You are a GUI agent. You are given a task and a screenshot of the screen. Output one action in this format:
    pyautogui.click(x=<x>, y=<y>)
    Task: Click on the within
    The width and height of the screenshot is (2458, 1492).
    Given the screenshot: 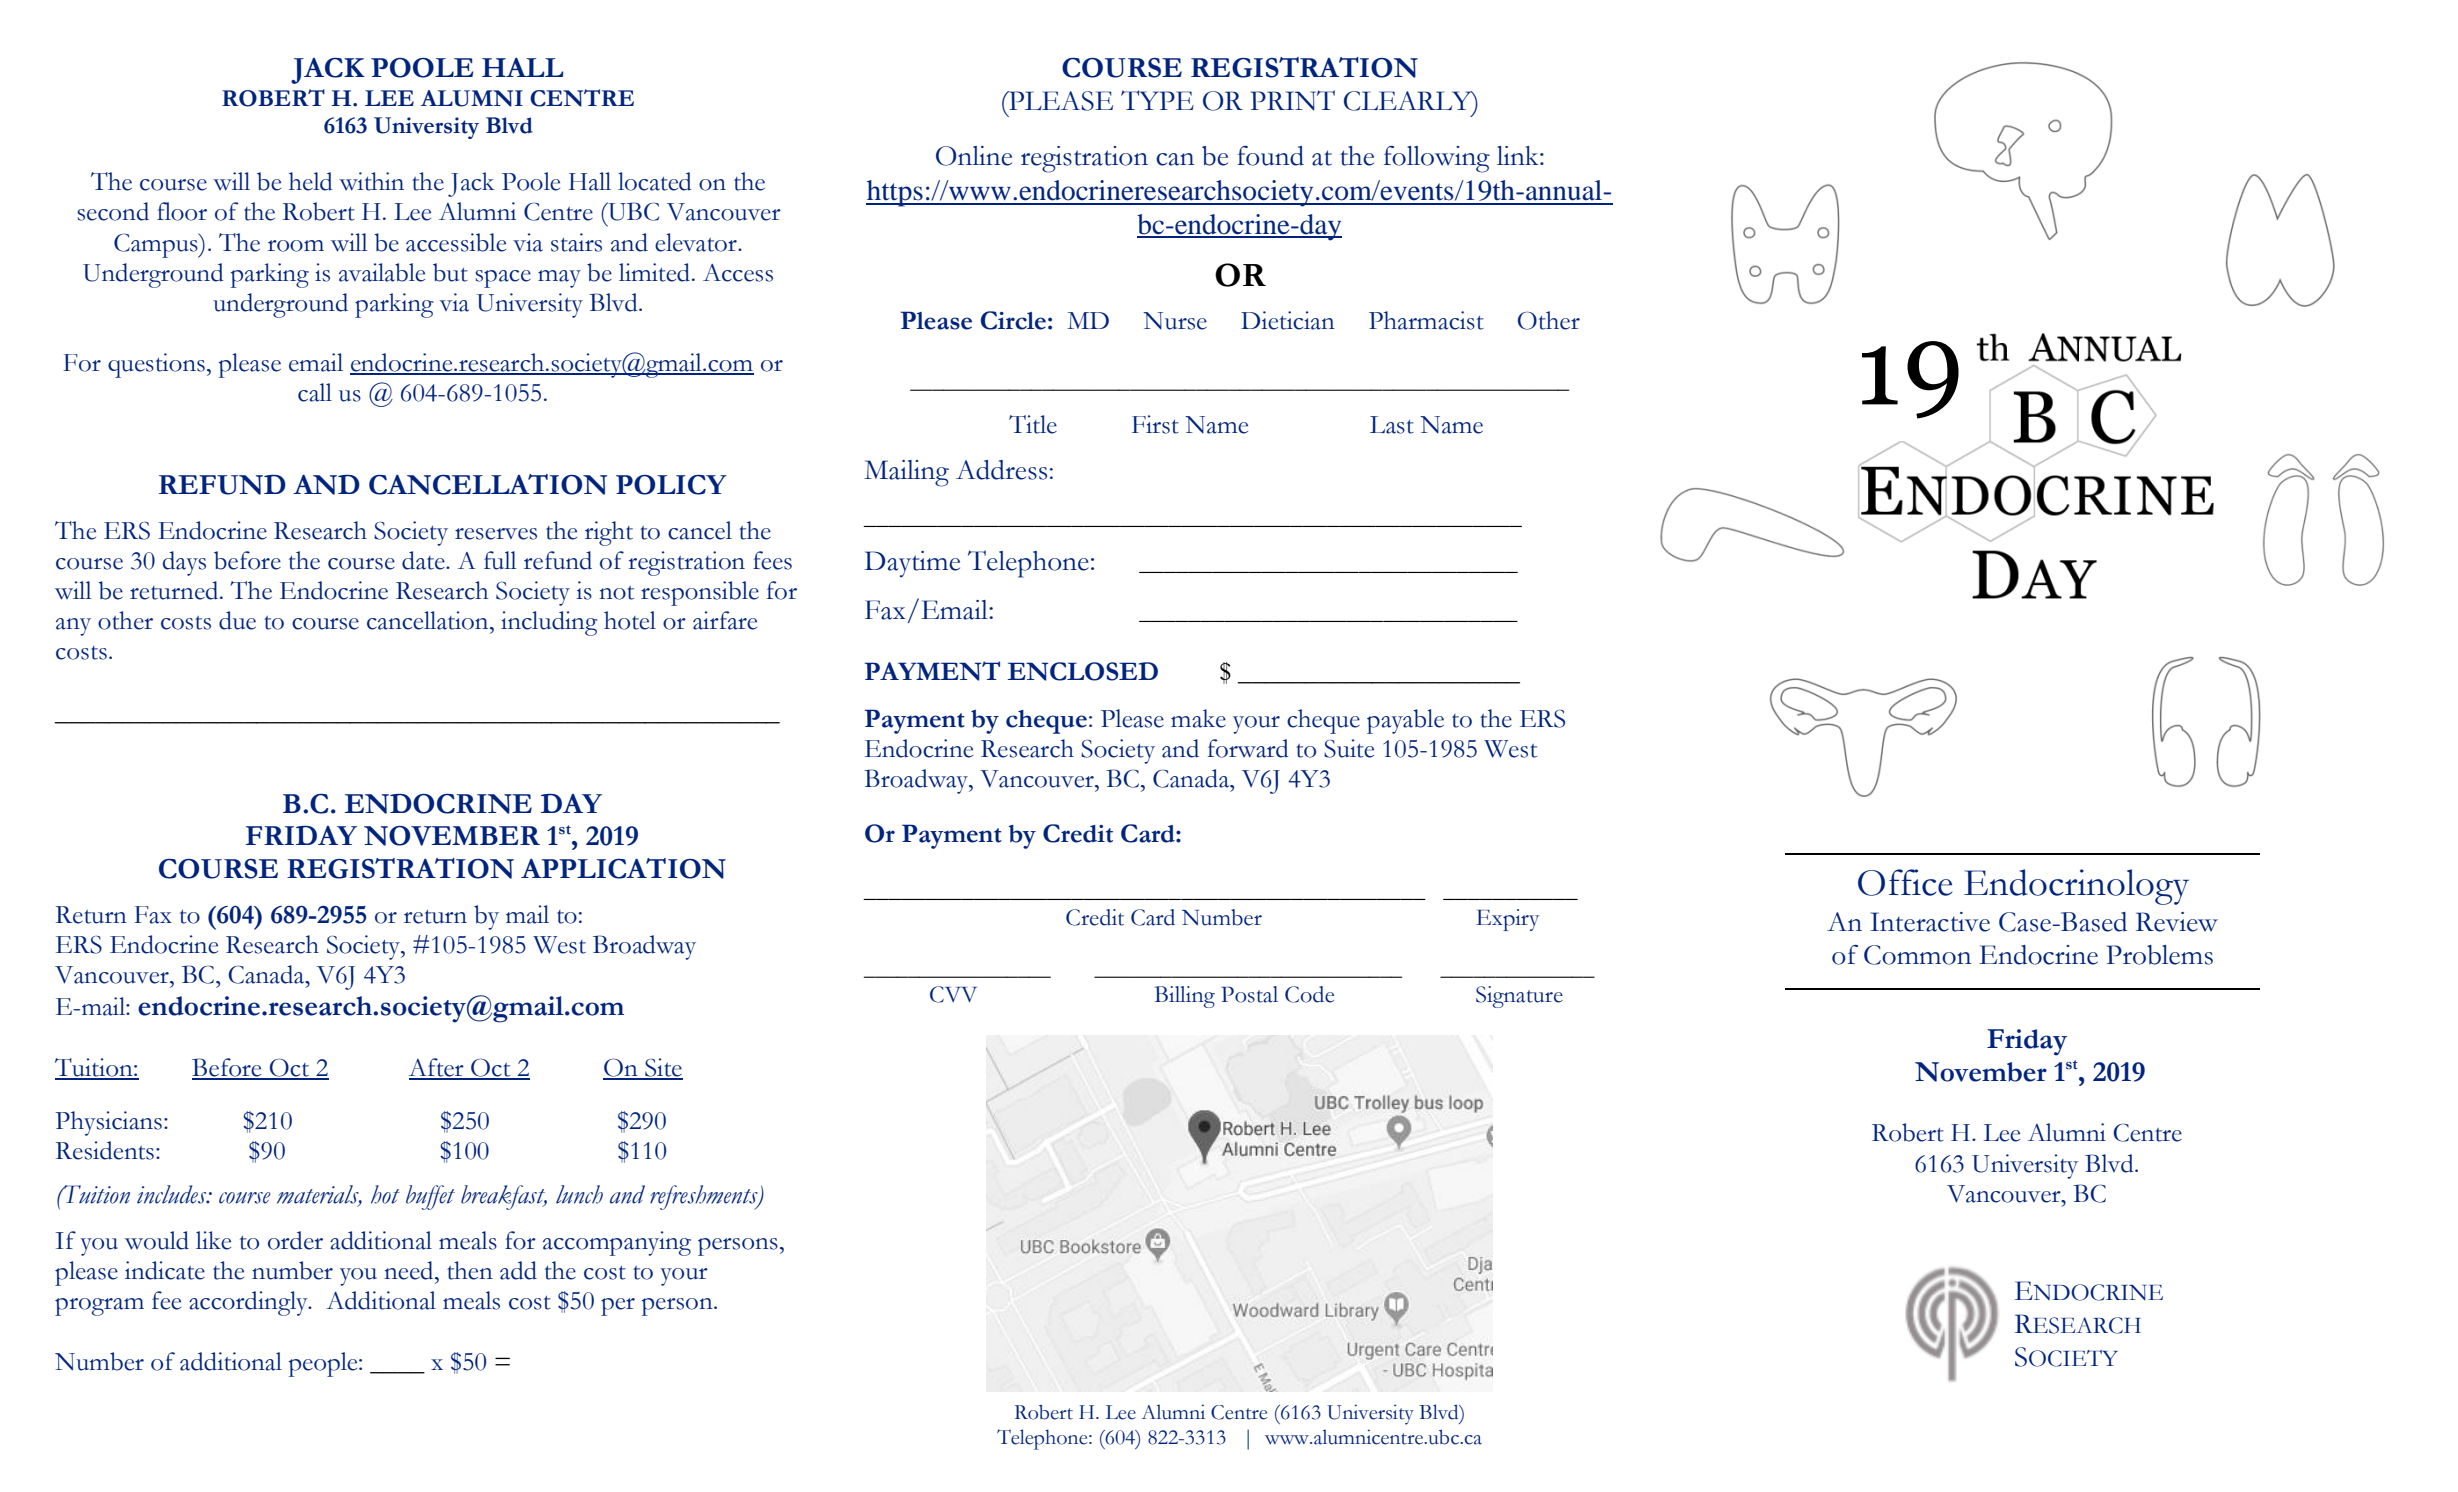 What is the action you would take?
    pyautogui.click(x=371, y=181)
